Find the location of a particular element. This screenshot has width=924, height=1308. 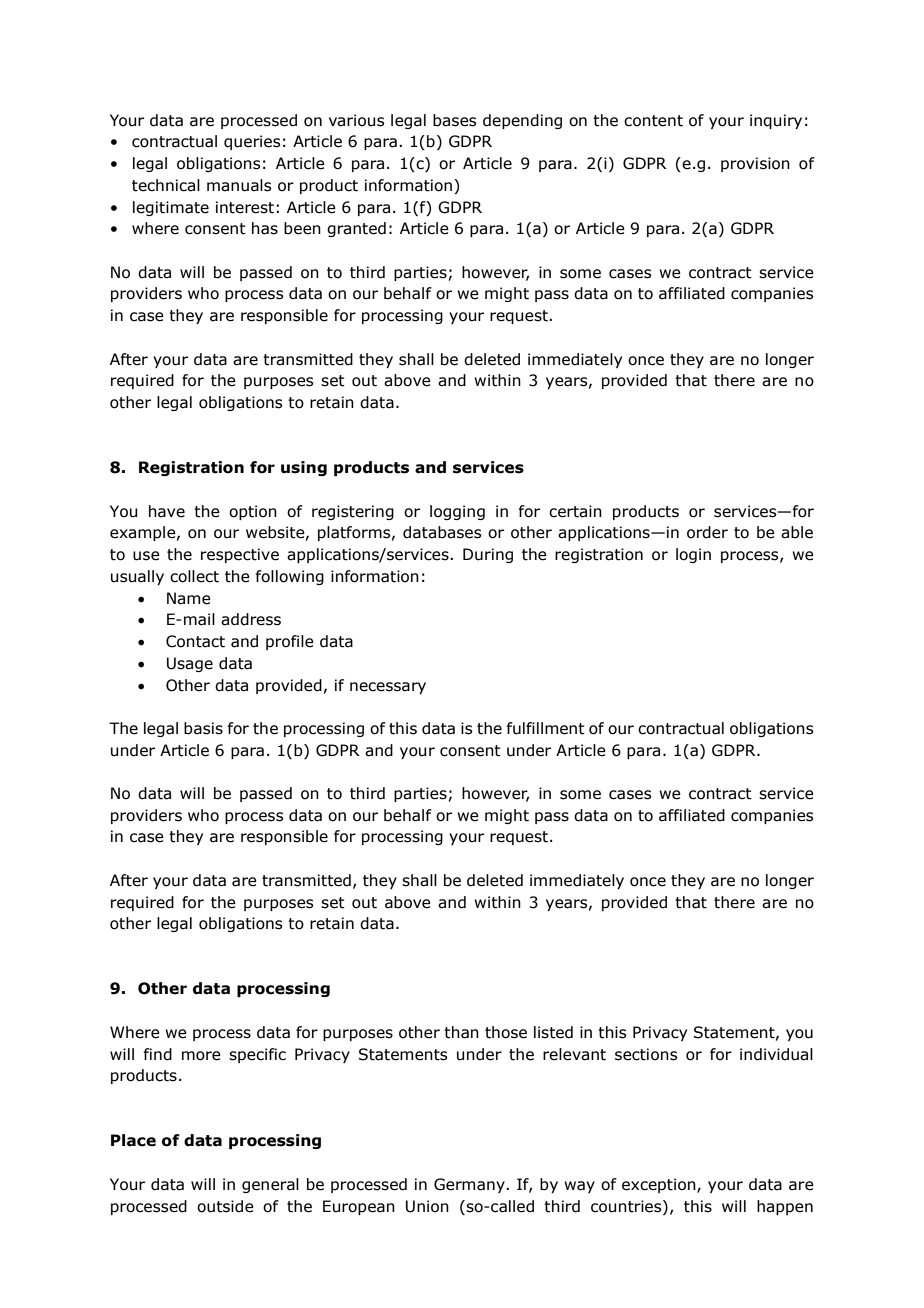

provision is located at coordinates (755, 164).
